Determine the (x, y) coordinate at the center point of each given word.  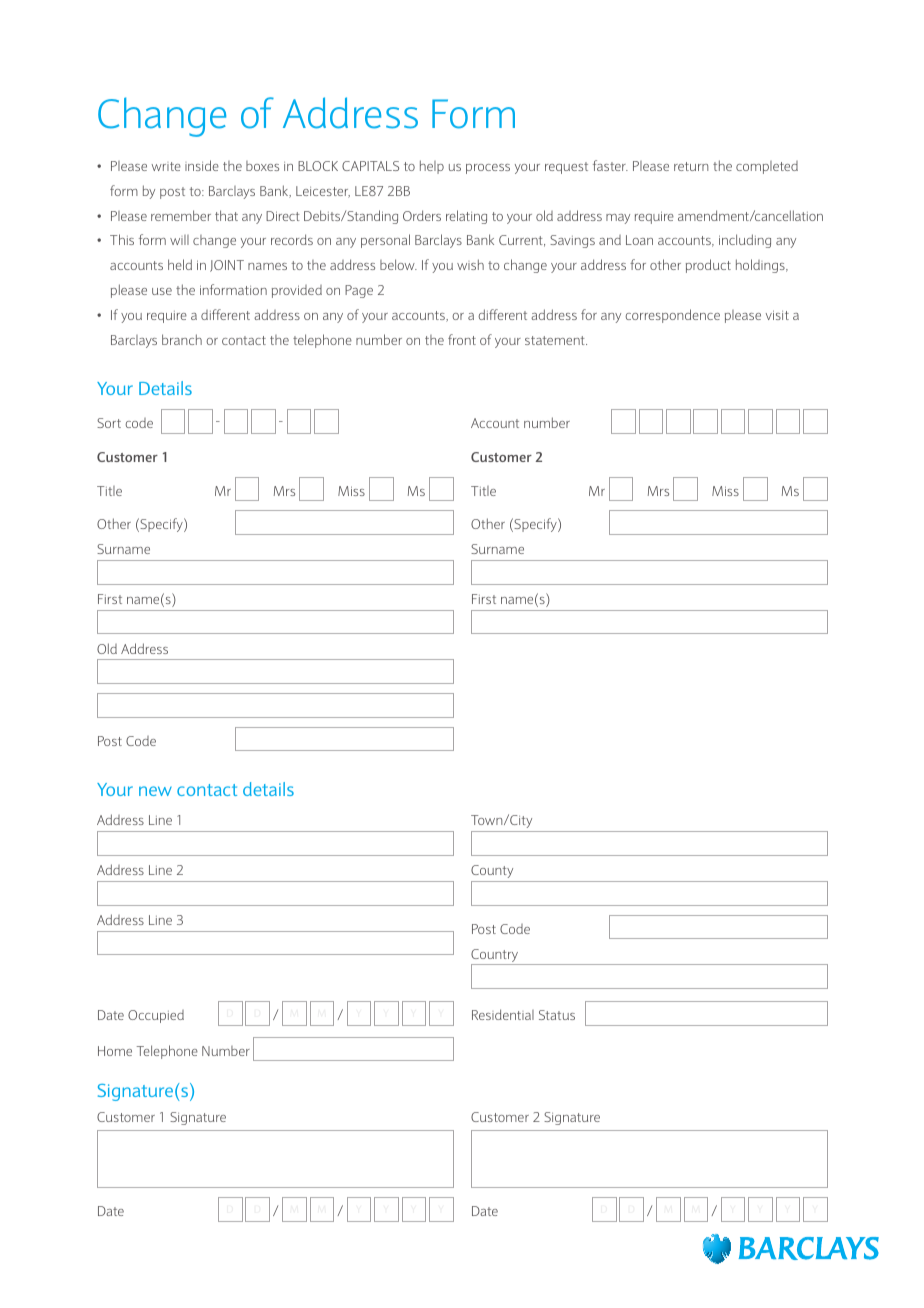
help (432, 167)
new (155, 791)
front (462, 339)
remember (181, 215)
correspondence (672, 316)
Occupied (156, 1016)
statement (556, 340)
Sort (109, 423)
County (492, 871)
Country (496, 957)
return (691, 166)
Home (115, 1051)
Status (557, 1015)
